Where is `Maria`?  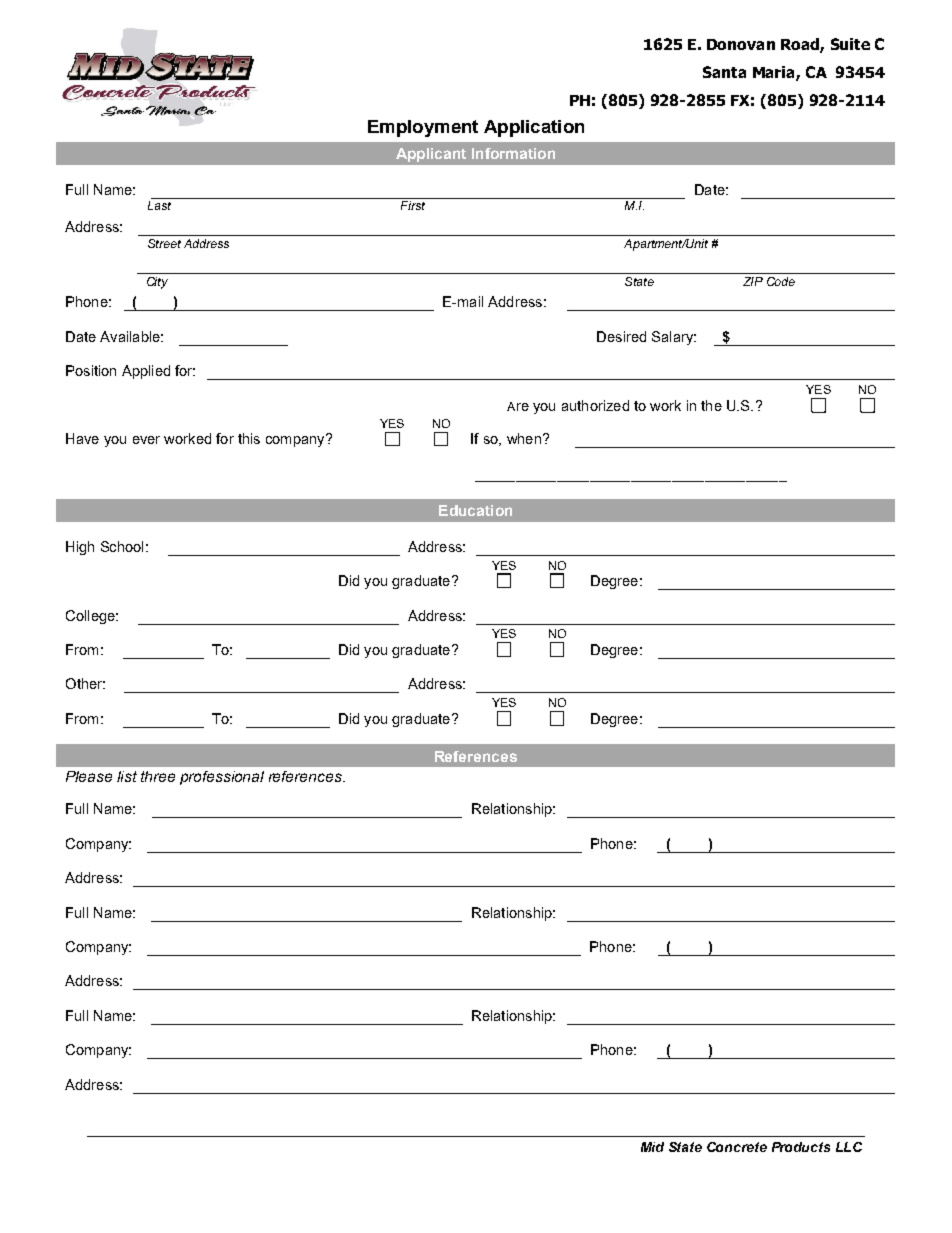 Maria is located at coordinates (775, 73).
